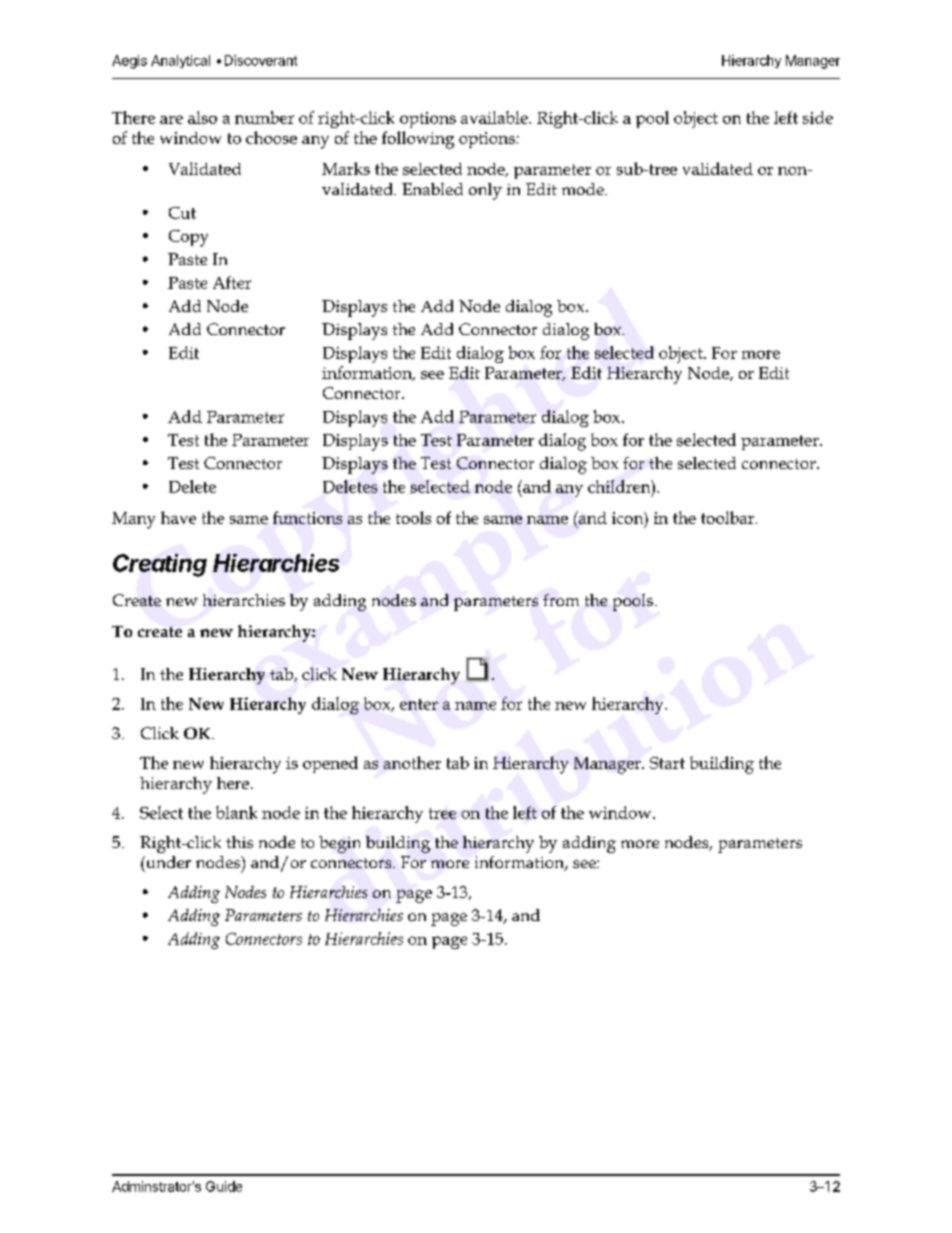 The image size is (952, 1233). I want to click on Guide, so click(224, 1186).
